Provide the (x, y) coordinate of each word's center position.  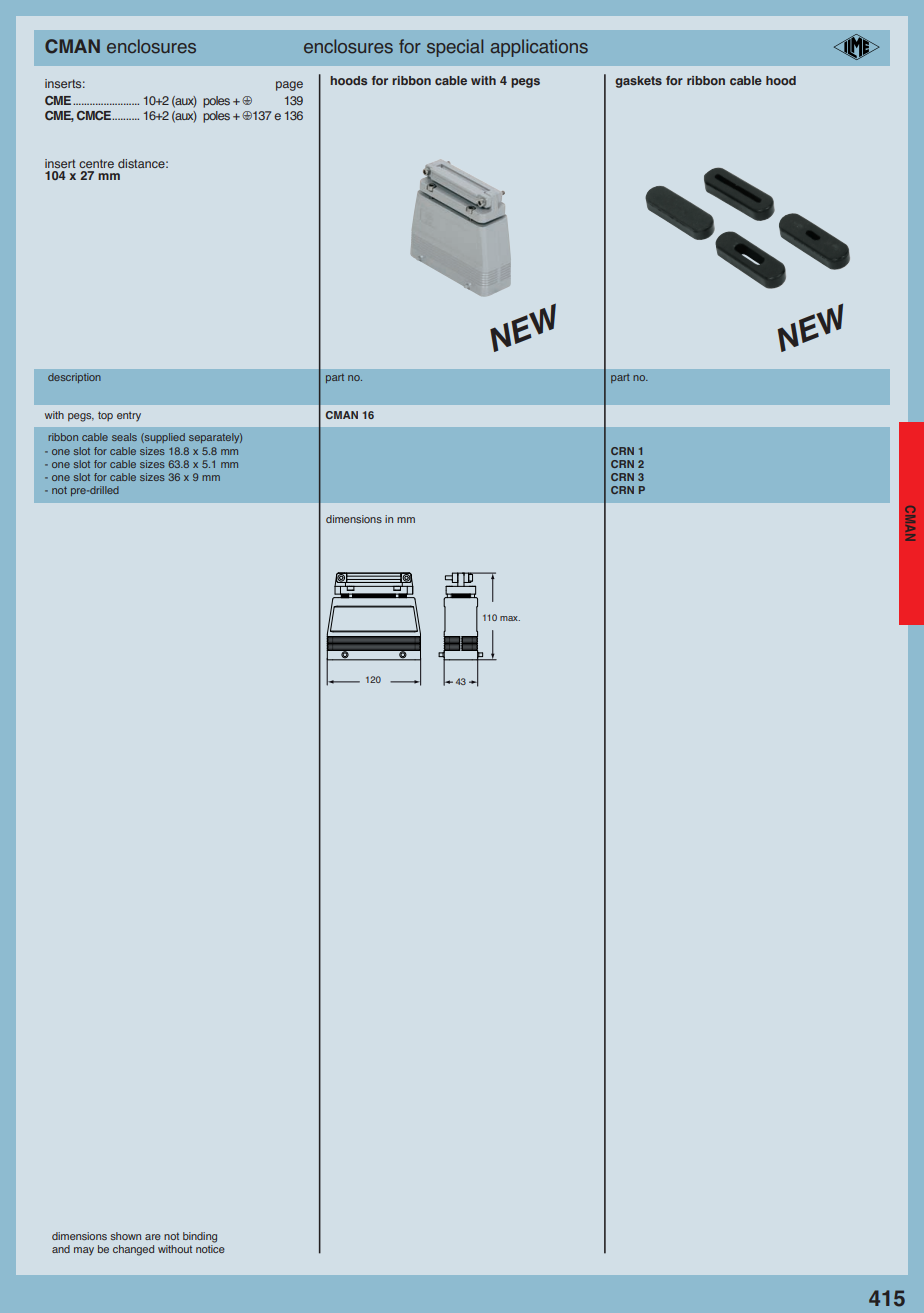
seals (124, 437)
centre (96, 163)
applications (539, 48)
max (510, 618)
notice (210, 1249)
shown (125, 1236)
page (289, 86)
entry (129, 417)
